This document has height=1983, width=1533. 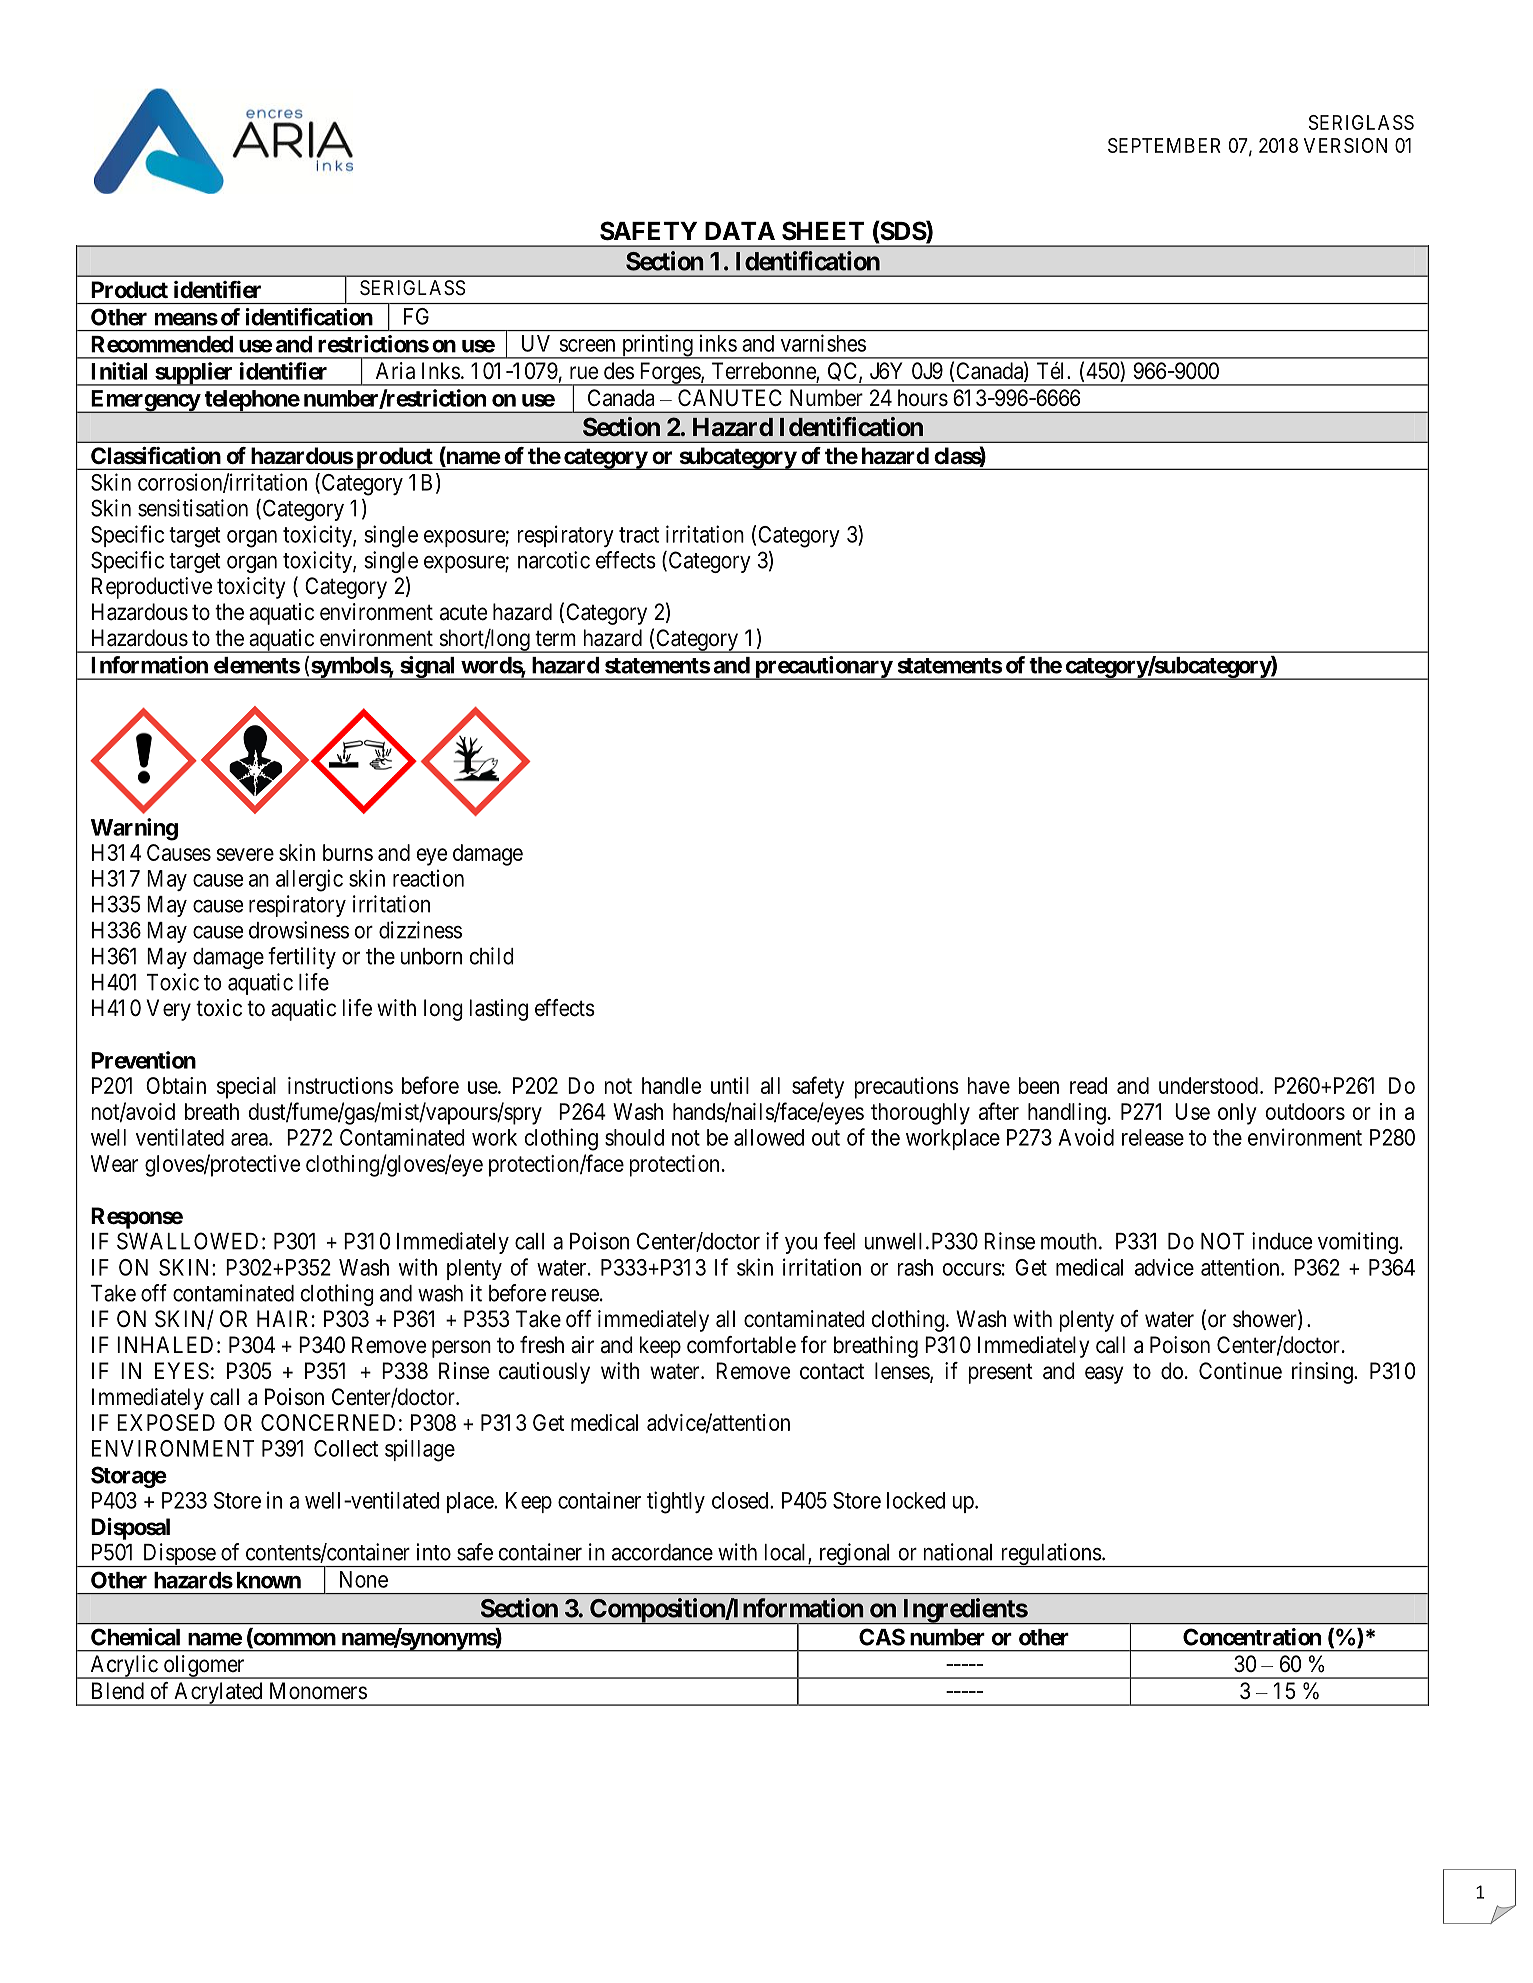 I want to click on hours, so click(x=923, y=398).
